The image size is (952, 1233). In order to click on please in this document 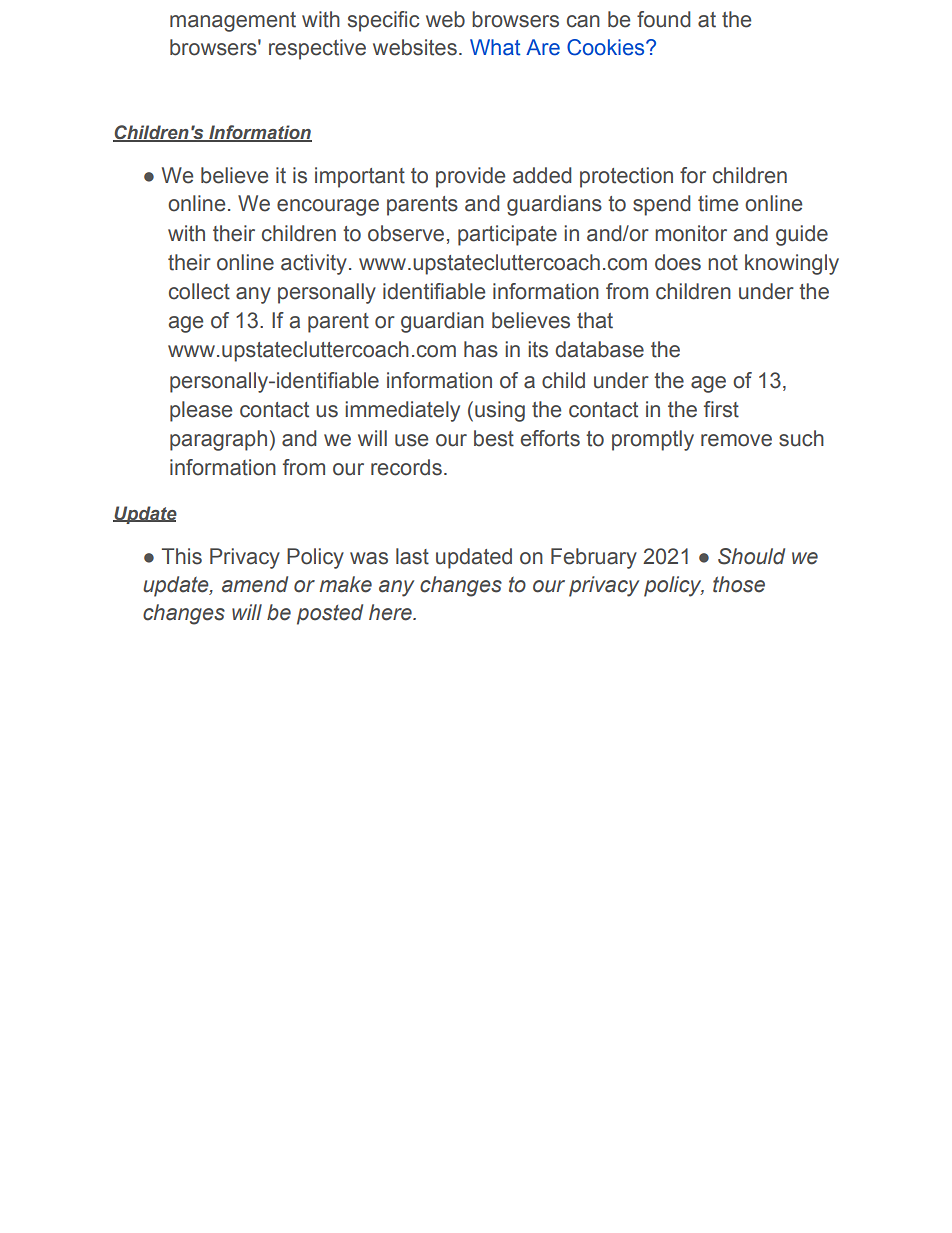, I will do `click(201, 411)`.
